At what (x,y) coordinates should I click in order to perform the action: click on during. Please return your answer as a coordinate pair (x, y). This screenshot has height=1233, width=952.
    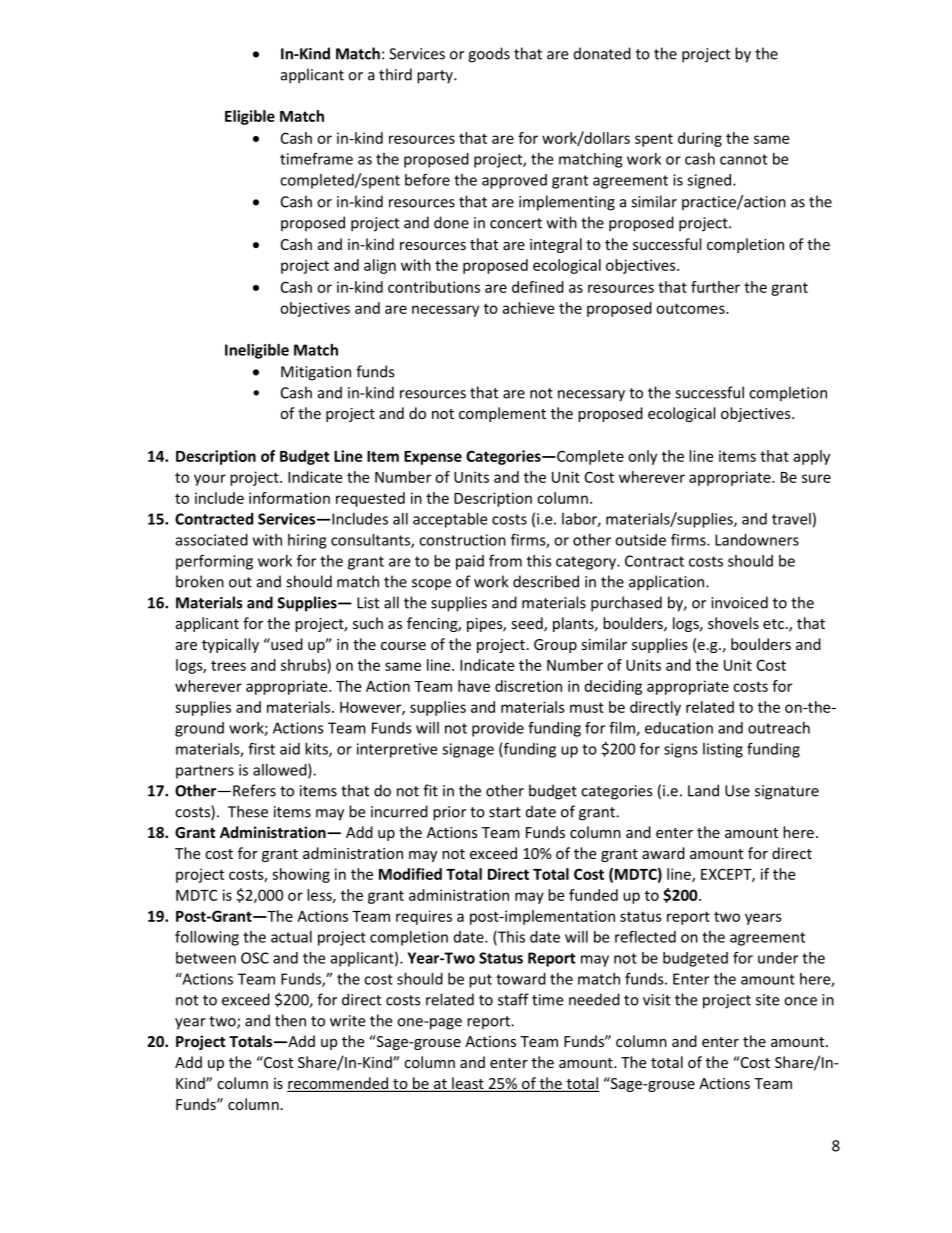
    Looking at the image, I should click on (700, 139).
